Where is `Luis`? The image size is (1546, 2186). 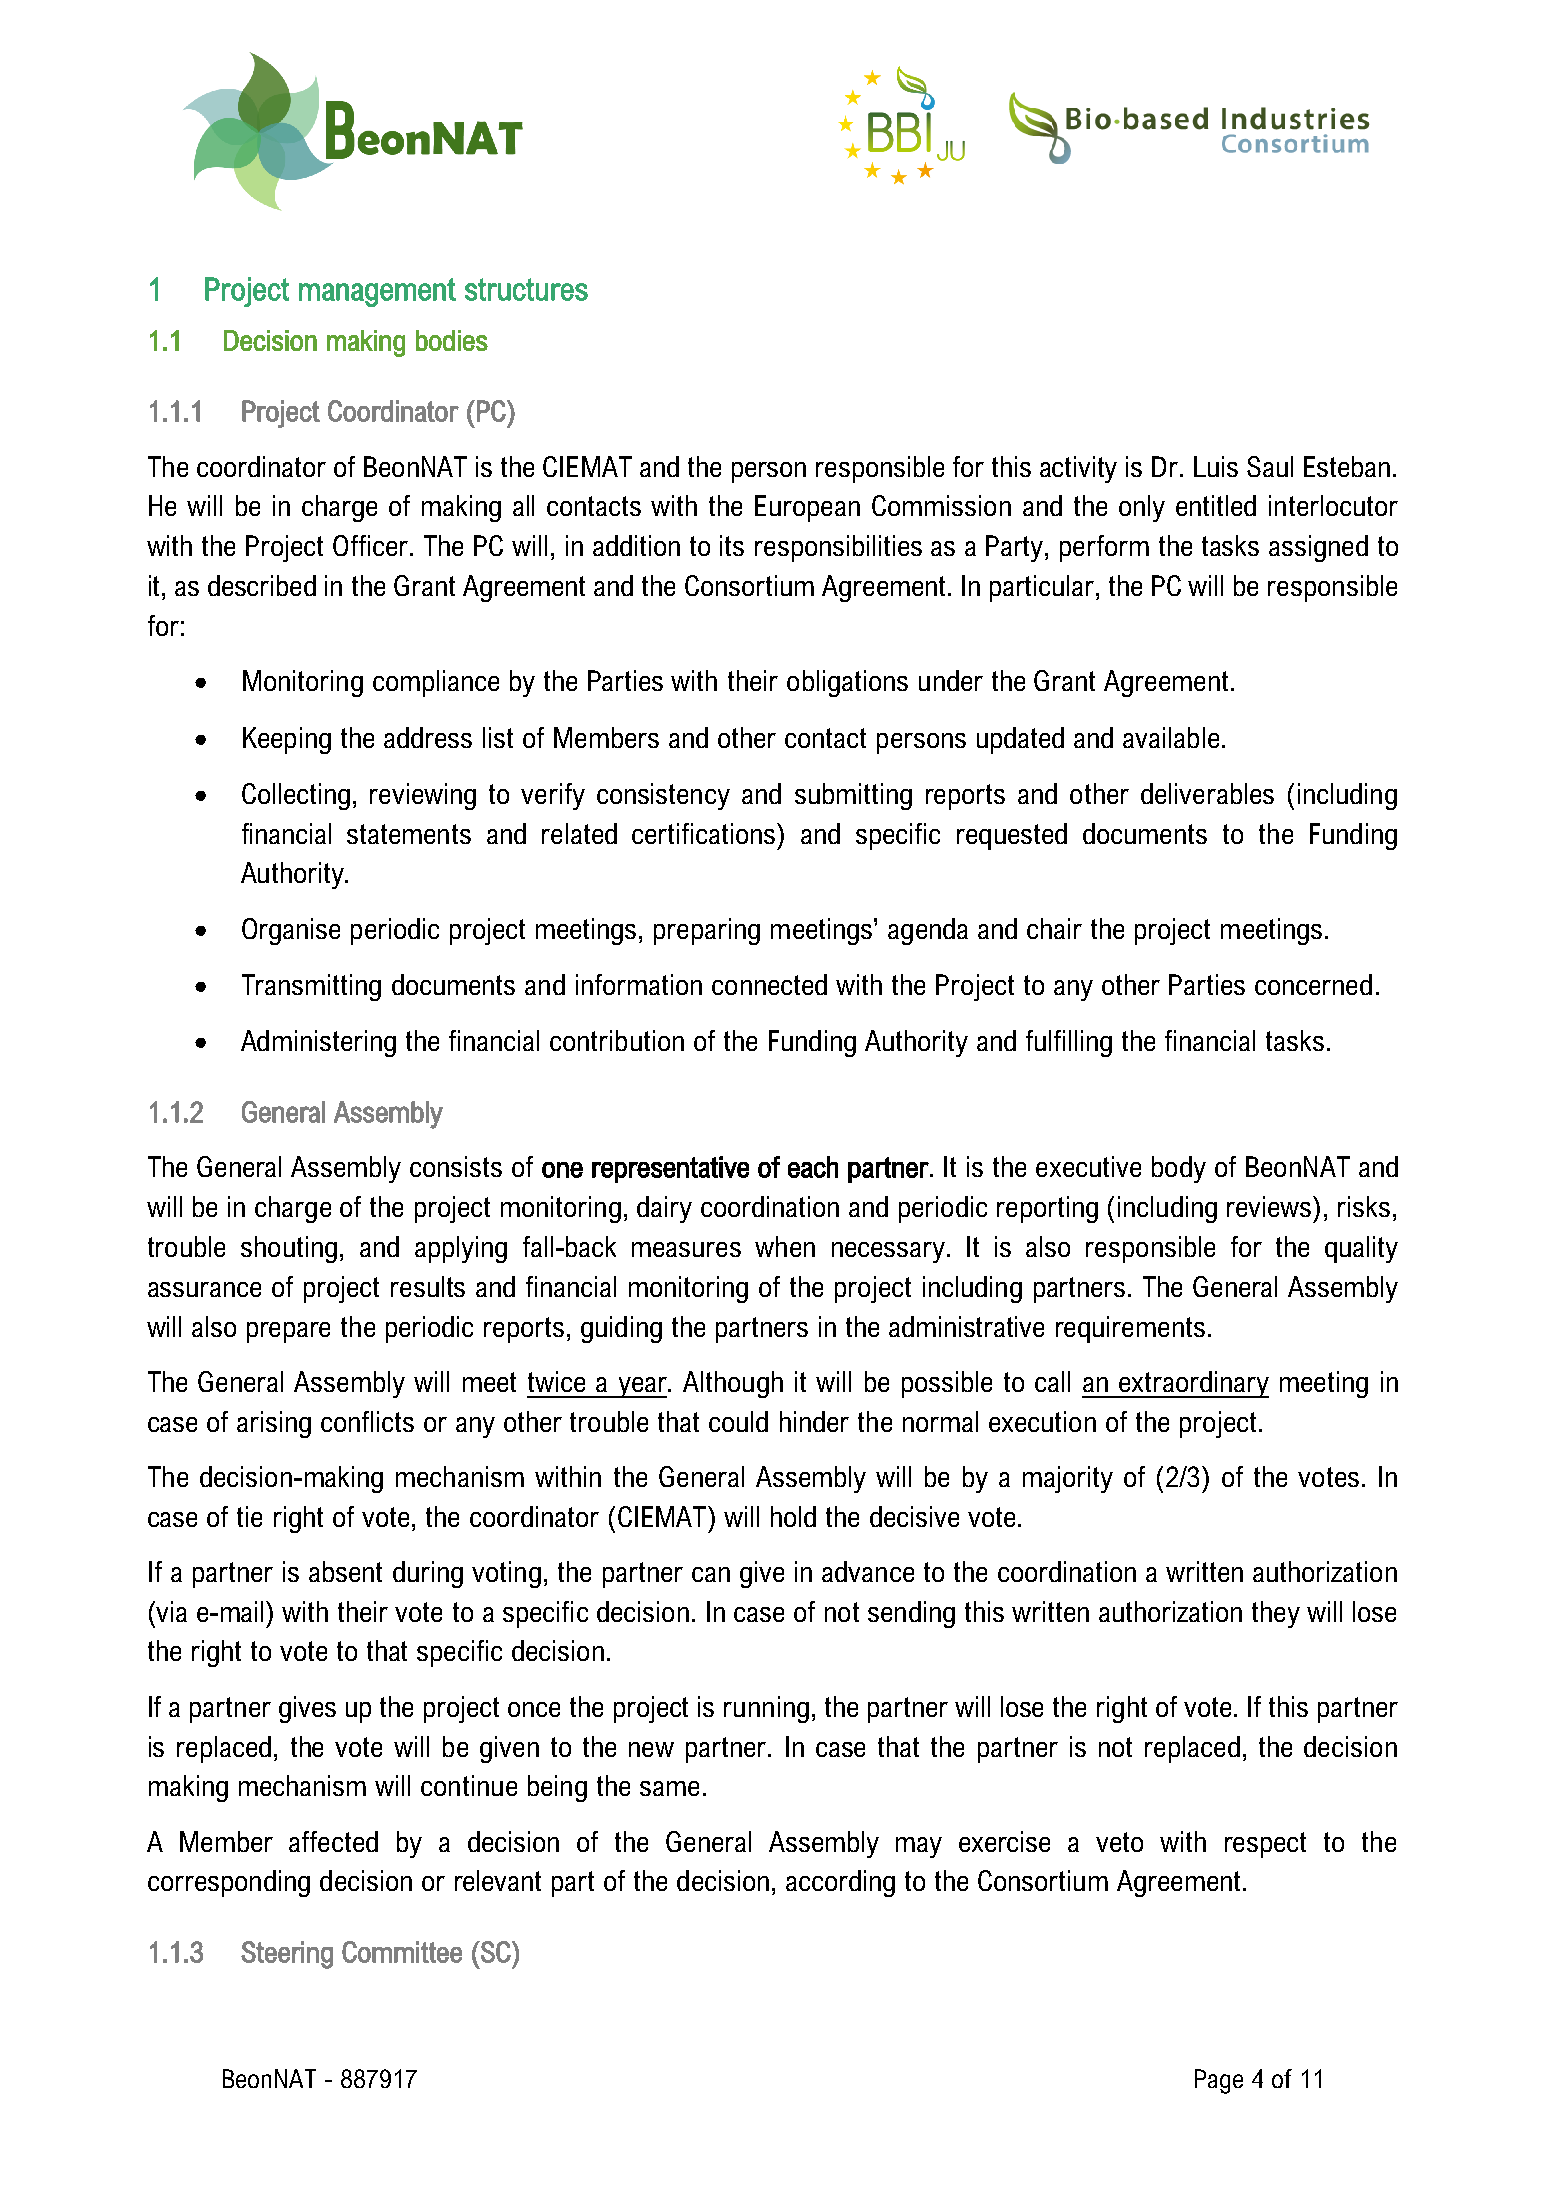
Luis is located at coordinates (1216, 466).
